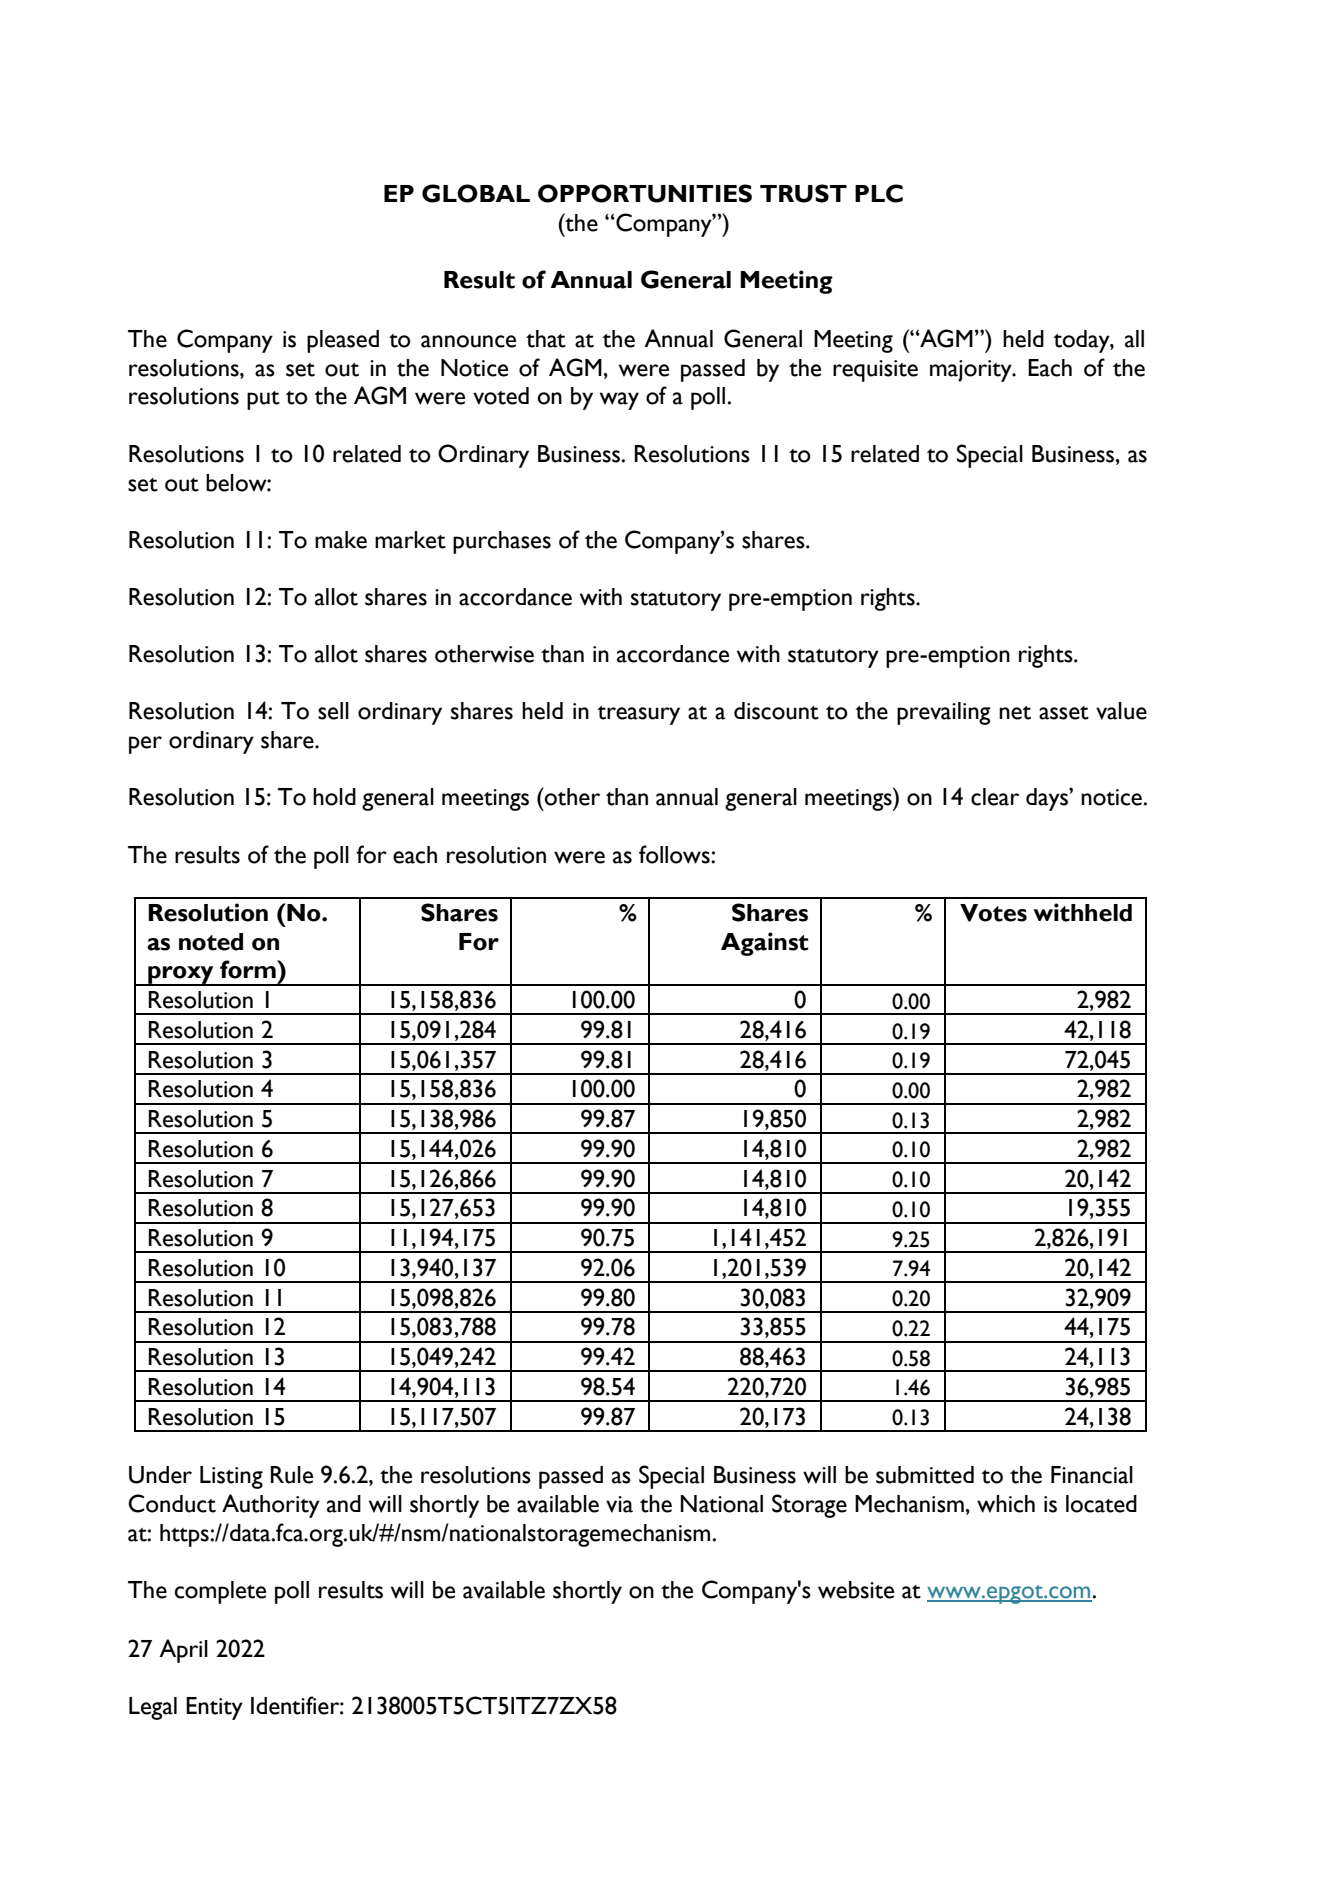 The image size is (1336, 1890). What do you see at coordinates (856, 1590) in the image?
I see `website` at bounding box center [856, 1590].
